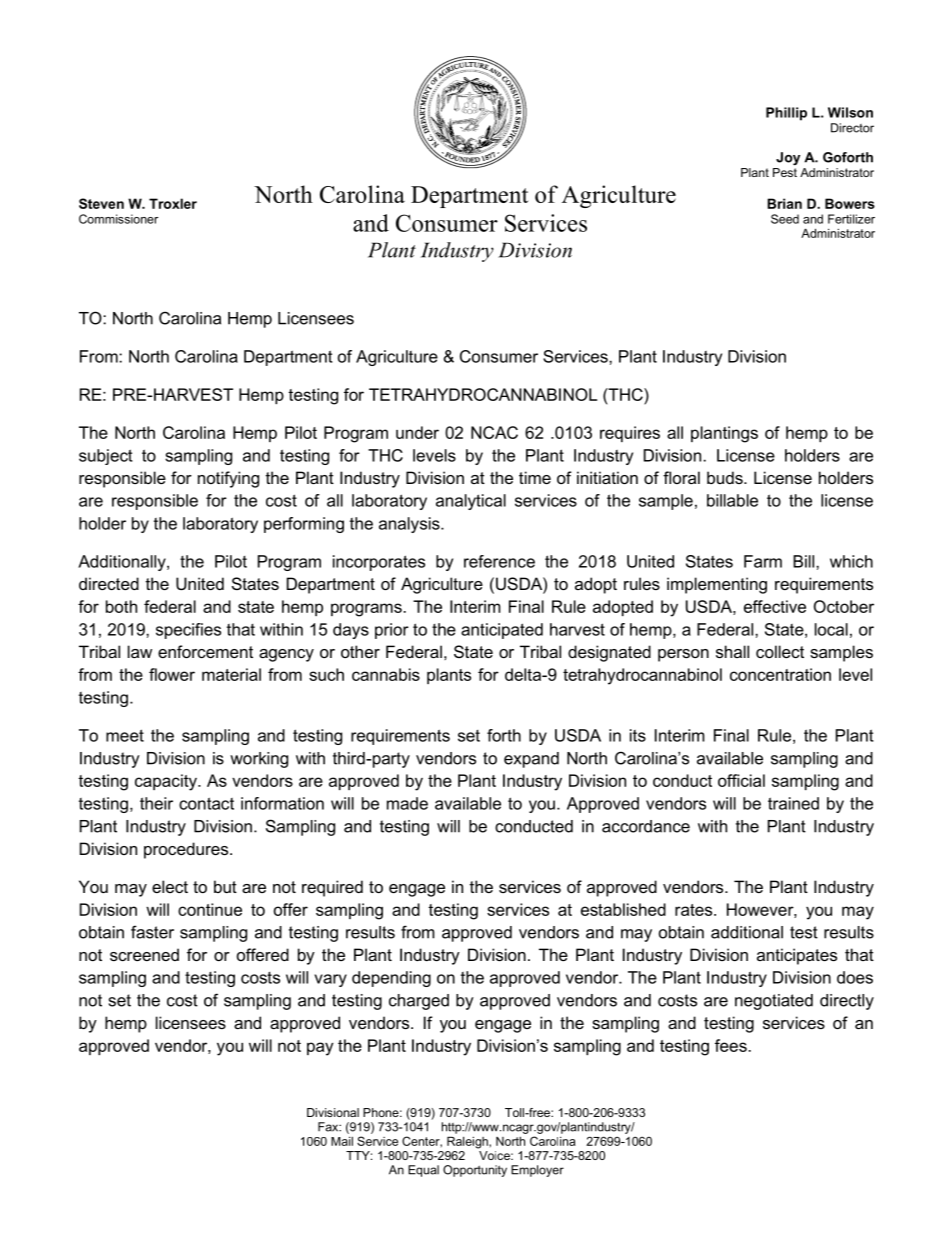  I want to click on Troxler, so click(173, 203).
